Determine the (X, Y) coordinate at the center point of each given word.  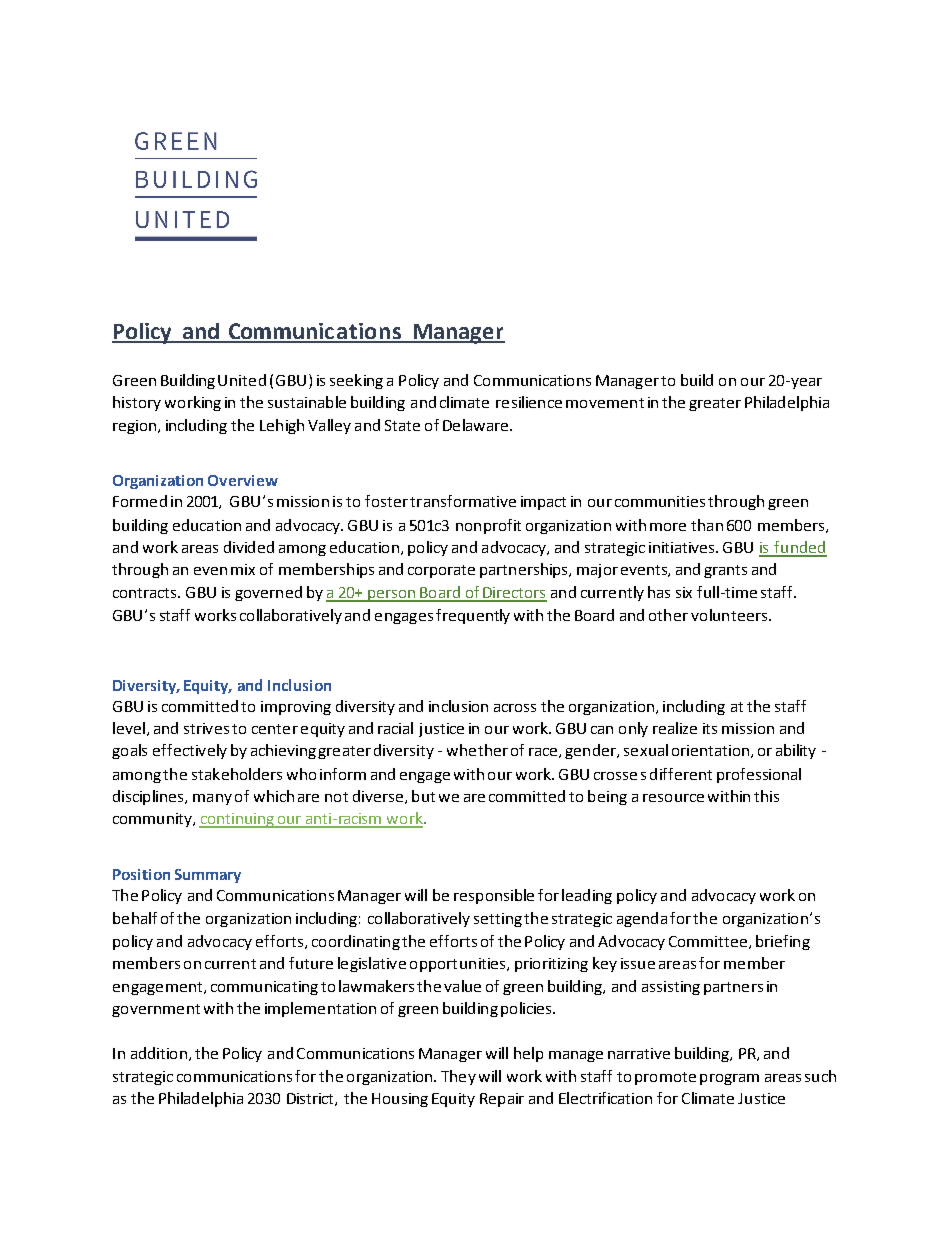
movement (605, 403)
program (729, 1079)
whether (477, 750)
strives (206, 728)
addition (159, 1053)
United (242, 380)
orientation (710, 750)
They (458, 1077)
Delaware (477, 425)
